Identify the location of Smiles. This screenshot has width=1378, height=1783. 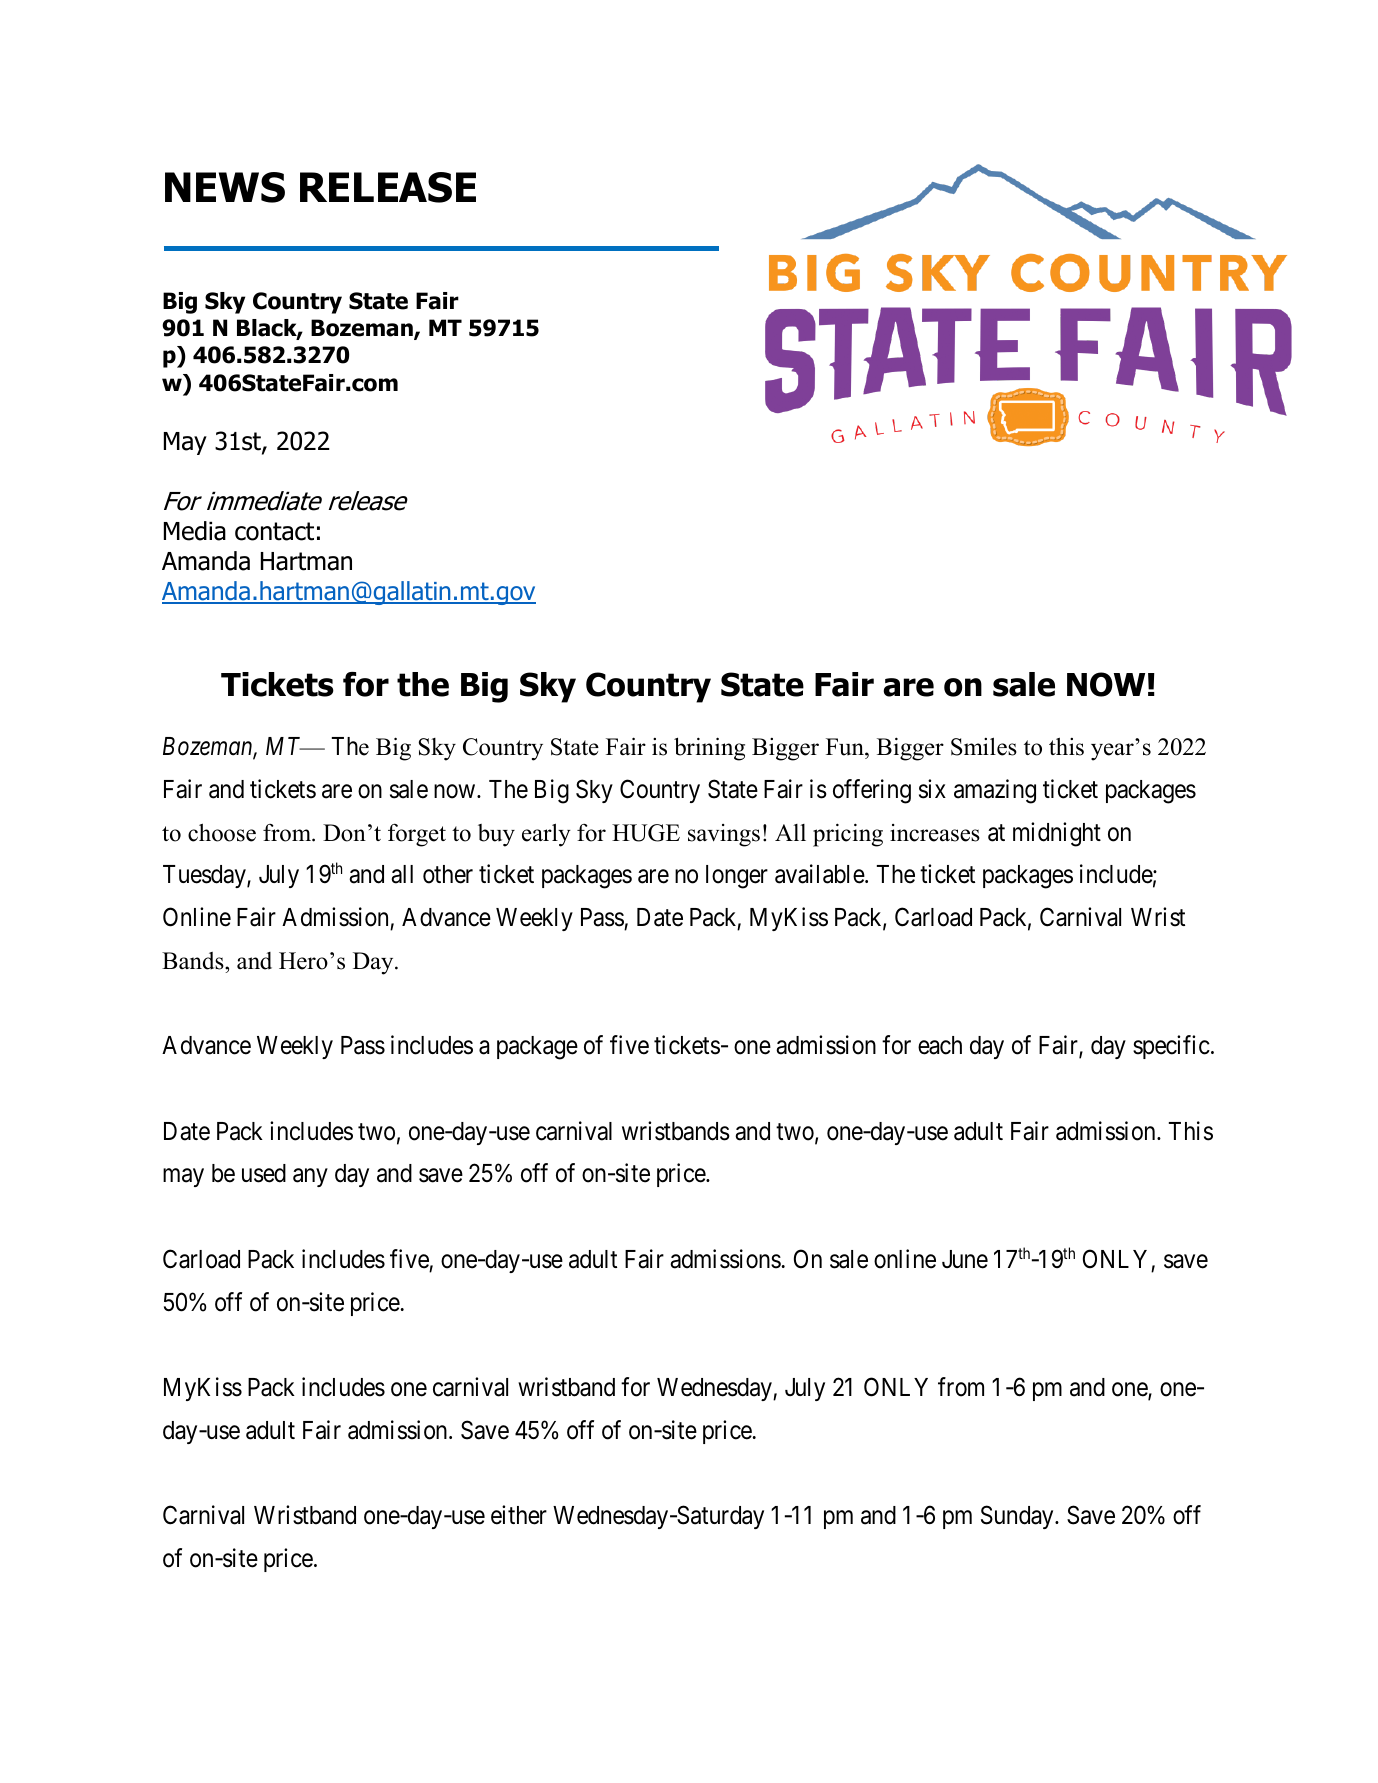
(984, 746).
